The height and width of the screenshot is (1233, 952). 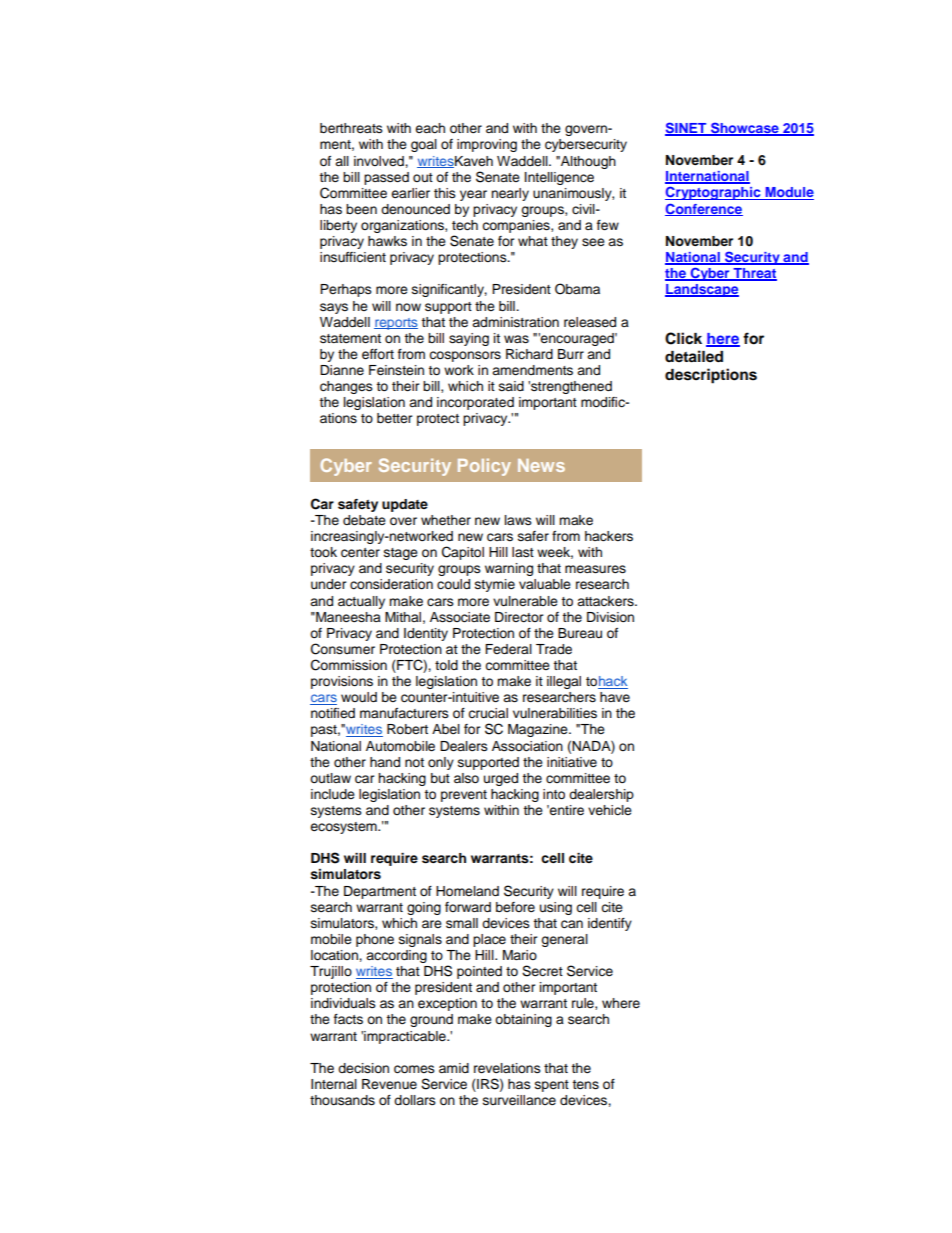 What do you see at coordinates (380, 161) in the screenshot?
I see `involved` at bounding box center [380, 161].
